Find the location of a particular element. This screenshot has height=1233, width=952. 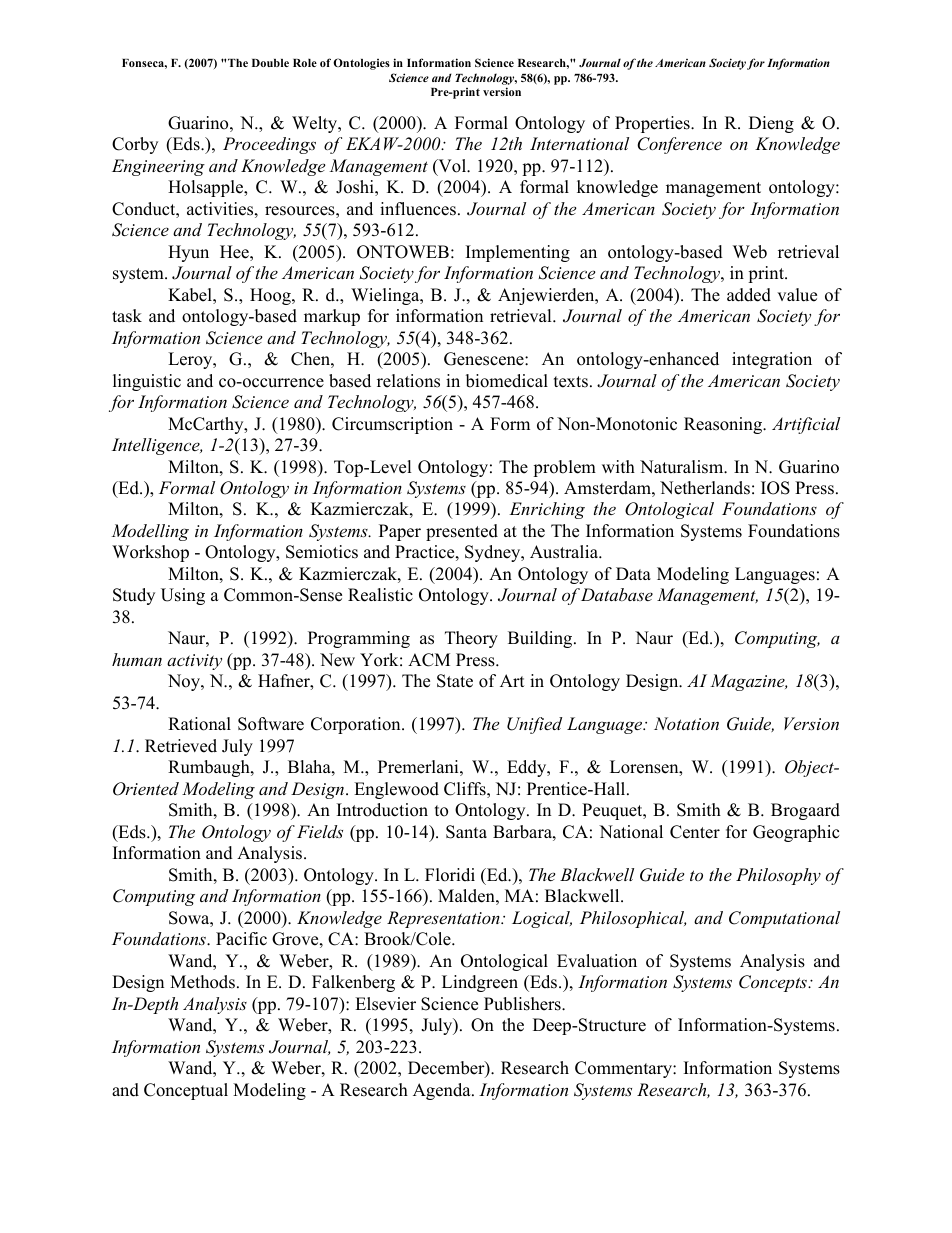

biomedical is located at coordinates (507, 381).
